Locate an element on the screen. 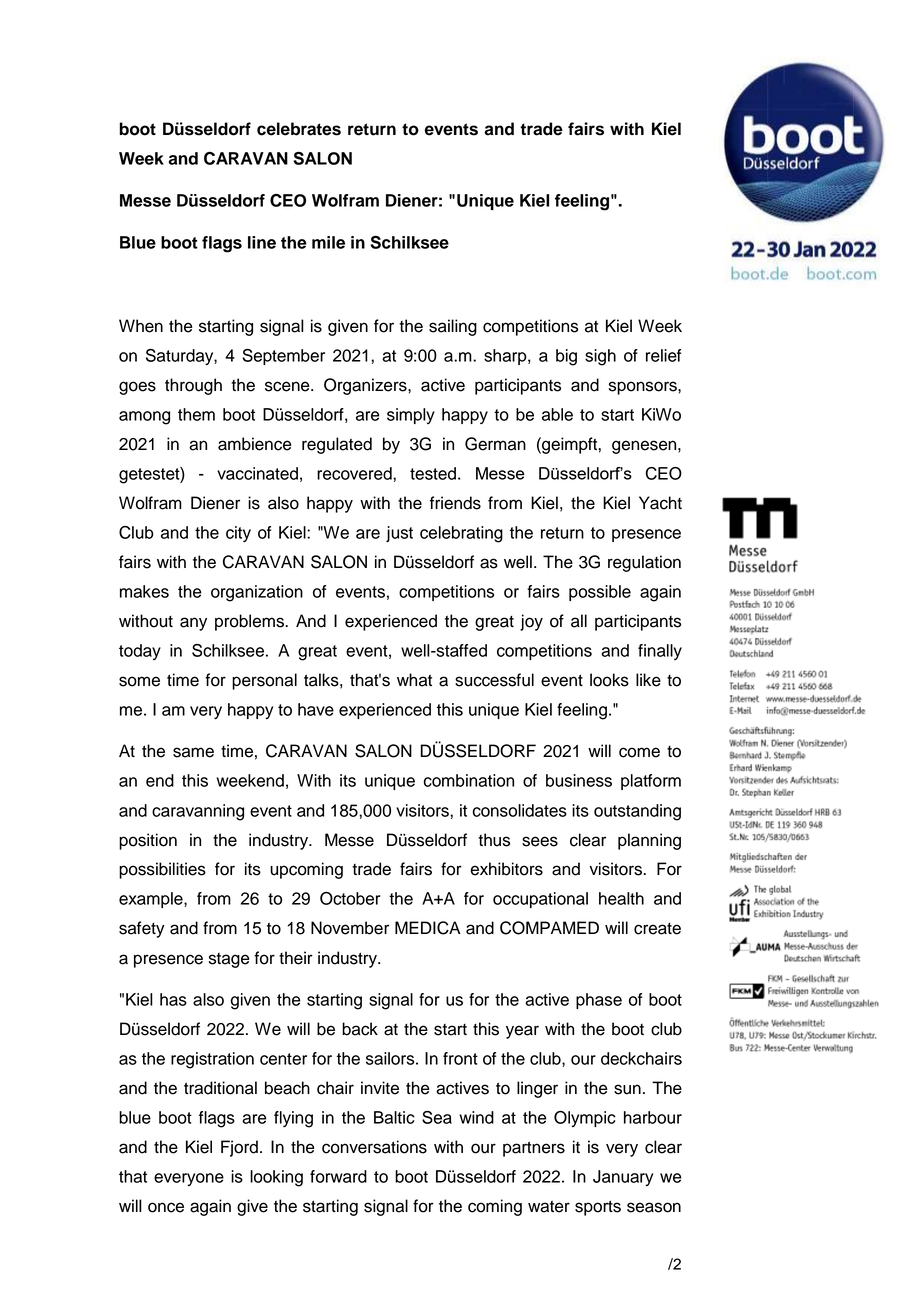 The width and height of the screenshot is (924, 1308). looks is located at coordinates (609, 680).
